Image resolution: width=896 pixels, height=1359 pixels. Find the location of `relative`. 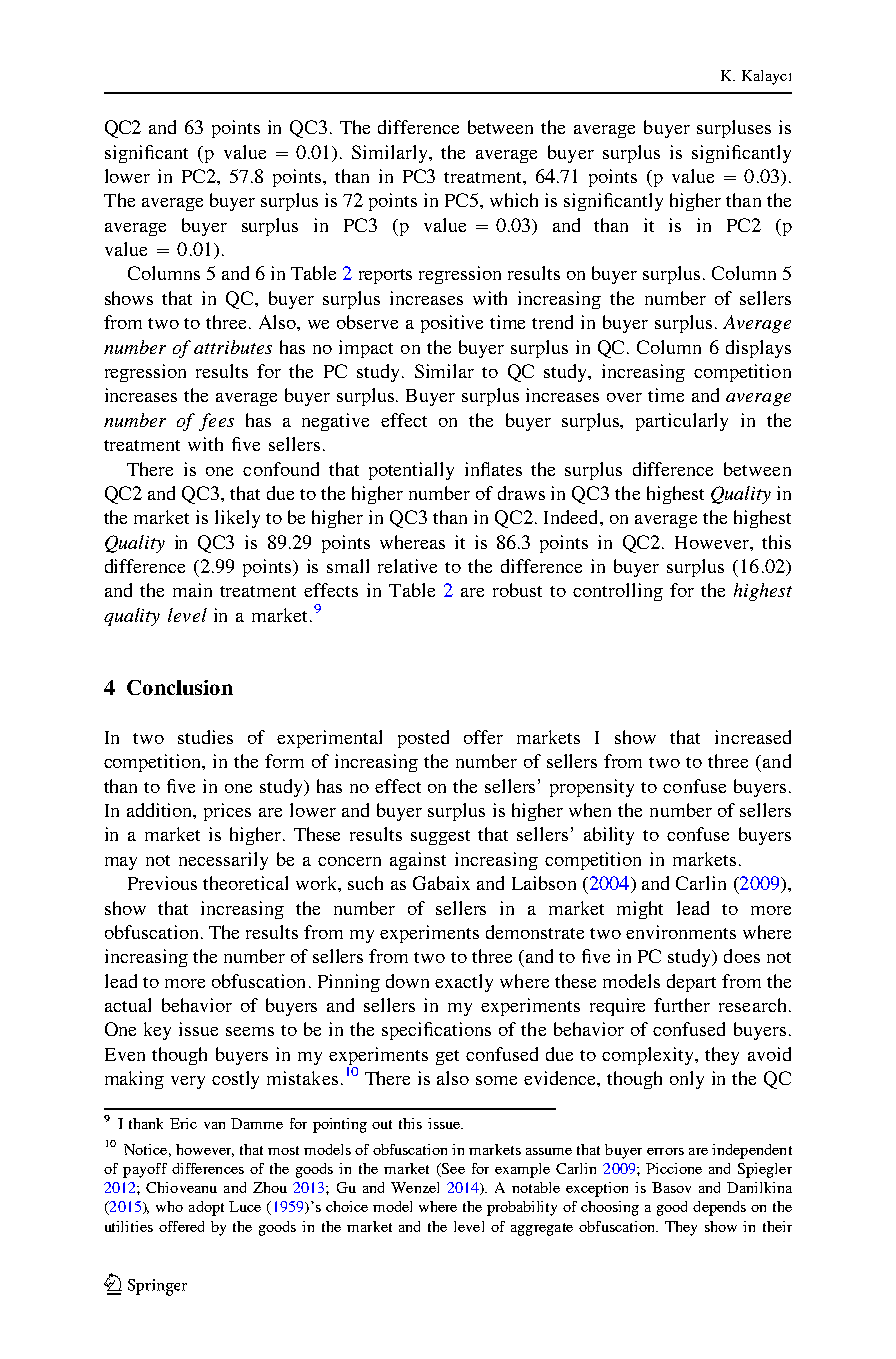

relative is located at coordinates (407, 566).
